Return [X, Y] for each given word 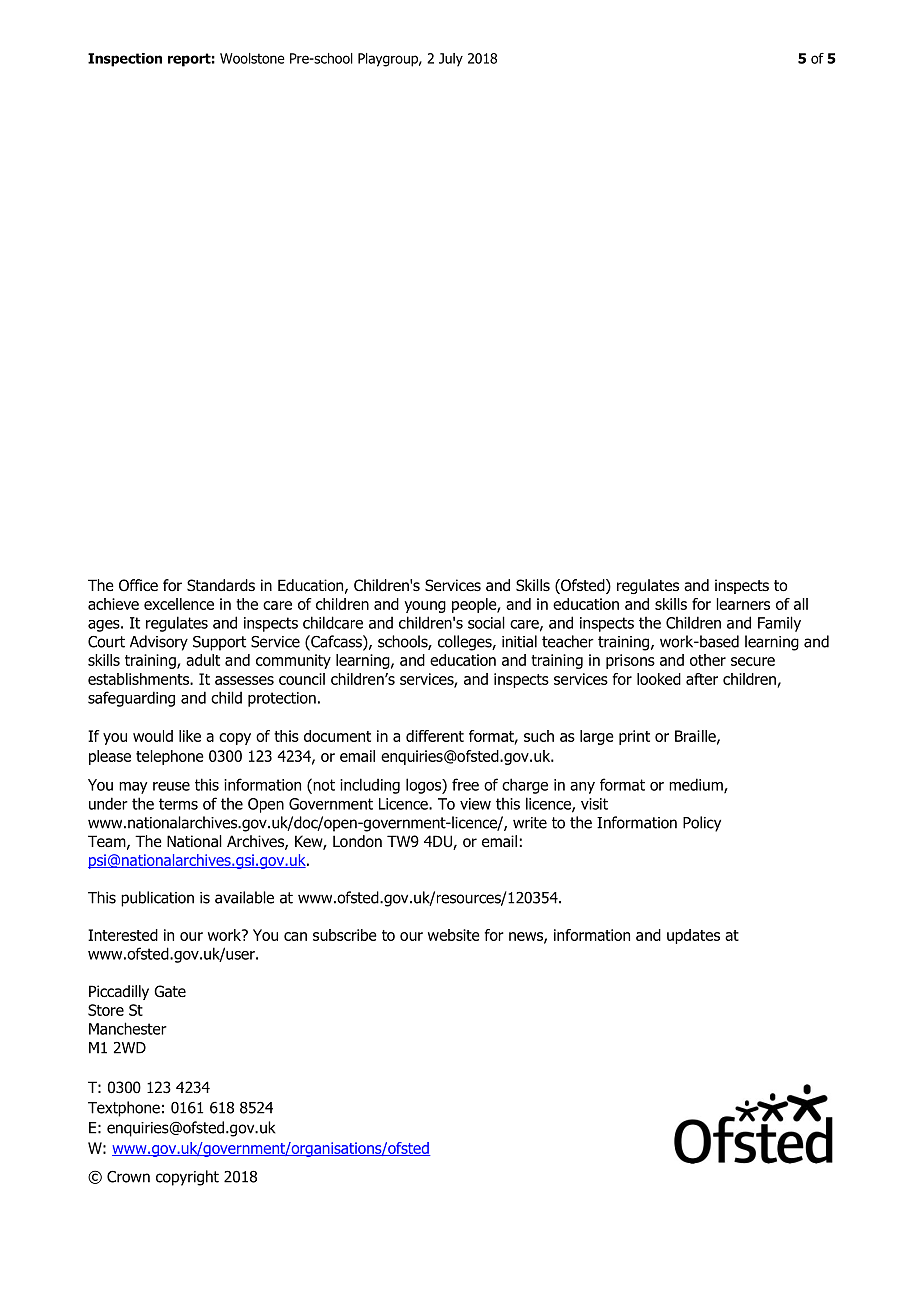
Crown [128, 1177]
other [708, 660]
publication [157, 899]
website [454, 935]
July [451, 60]
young [425, 607]
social [486, 622]
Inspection [125, 60]
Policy [702, 824]
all [801, 604]
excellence [179, 604]
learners [743, 604]
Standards [221, 585]
